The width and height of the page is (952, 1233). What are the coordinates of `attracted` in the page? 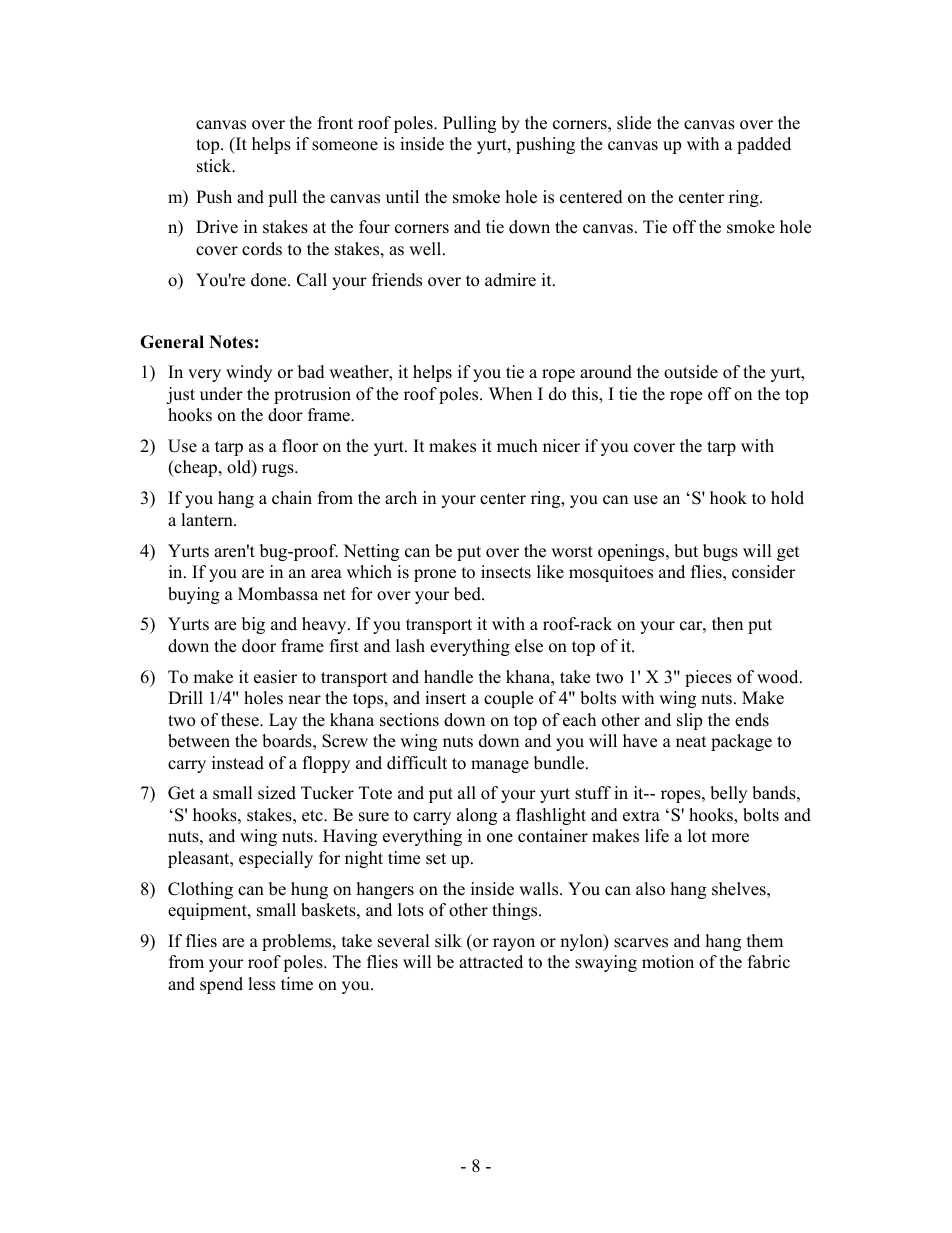 It's located at (491, 962).
